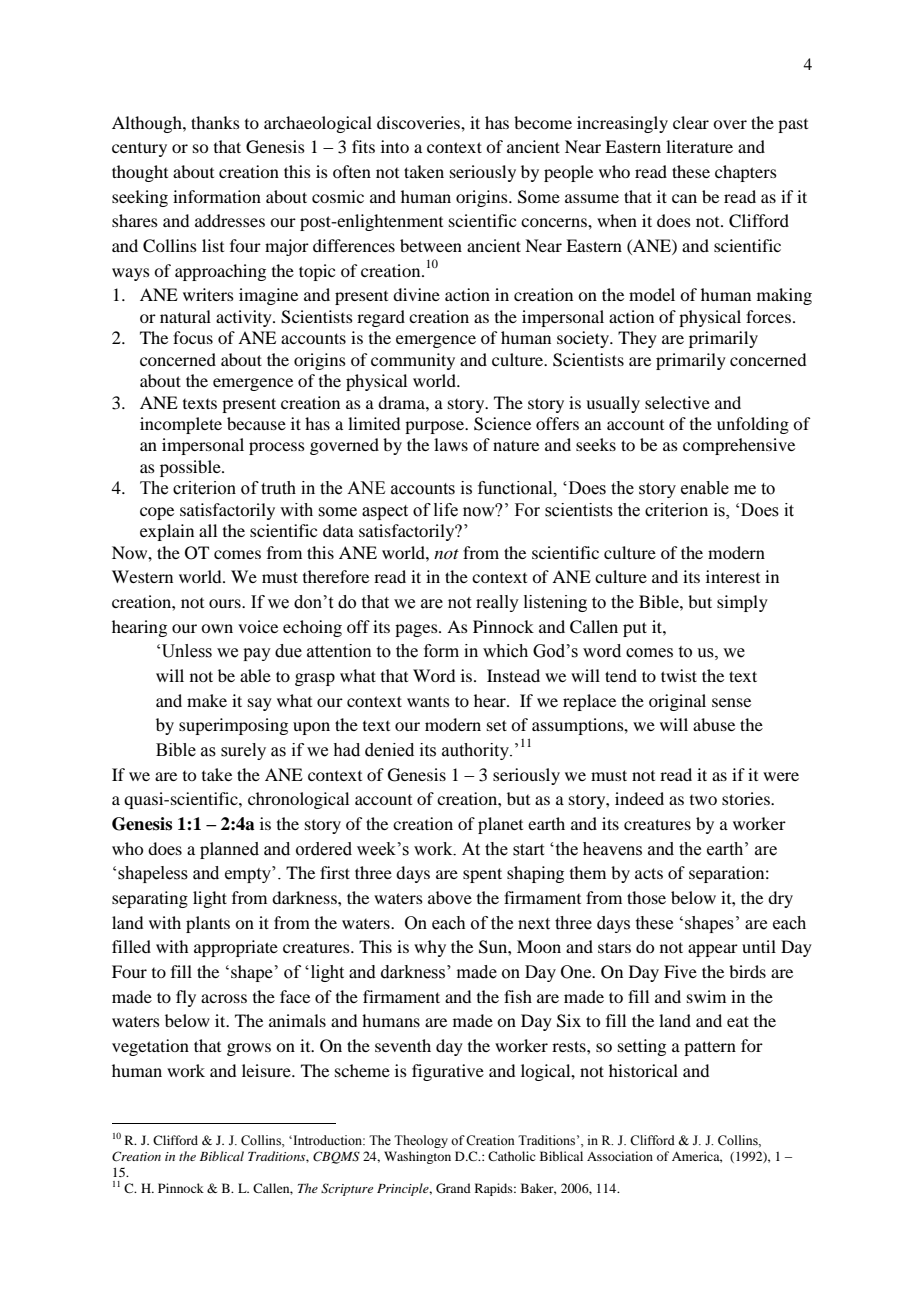  What do you see at coordinates (679, 675) in the screenshot?
I see `twist` at bounding box center [679, 675].
